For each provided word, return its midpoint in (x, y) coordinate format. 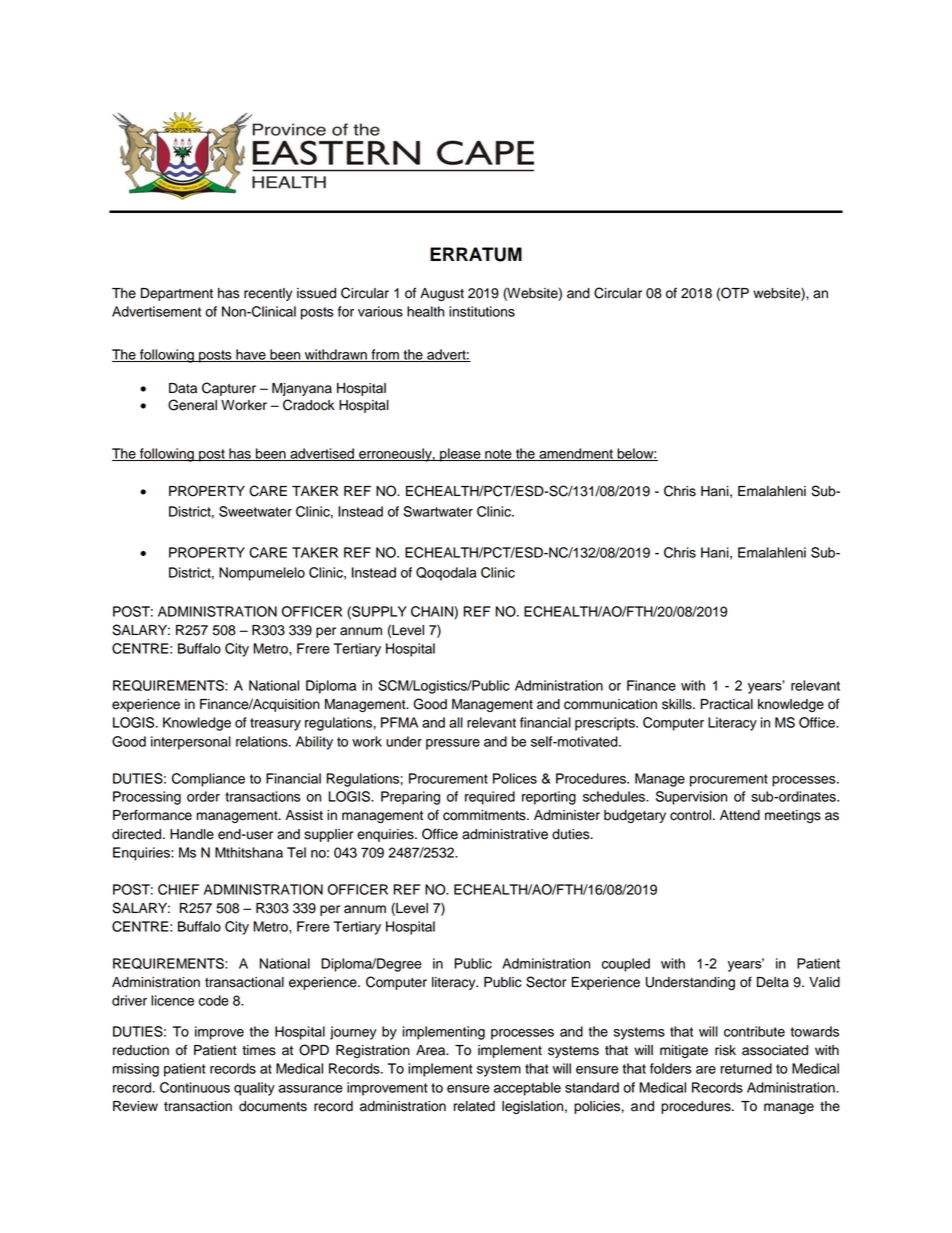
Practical (726, 704)
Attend (740, 815)
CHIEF (178, 889)
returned (746, 1068)
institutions (482, 311)
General (192, 405)
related (474, 1106)
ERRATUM (476, 254)
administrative (505, 834)
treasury (275, 724)
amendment (576, 454)
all (456, 722)
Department (177, 294)
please (460, 455)
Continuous (195, 1087)
